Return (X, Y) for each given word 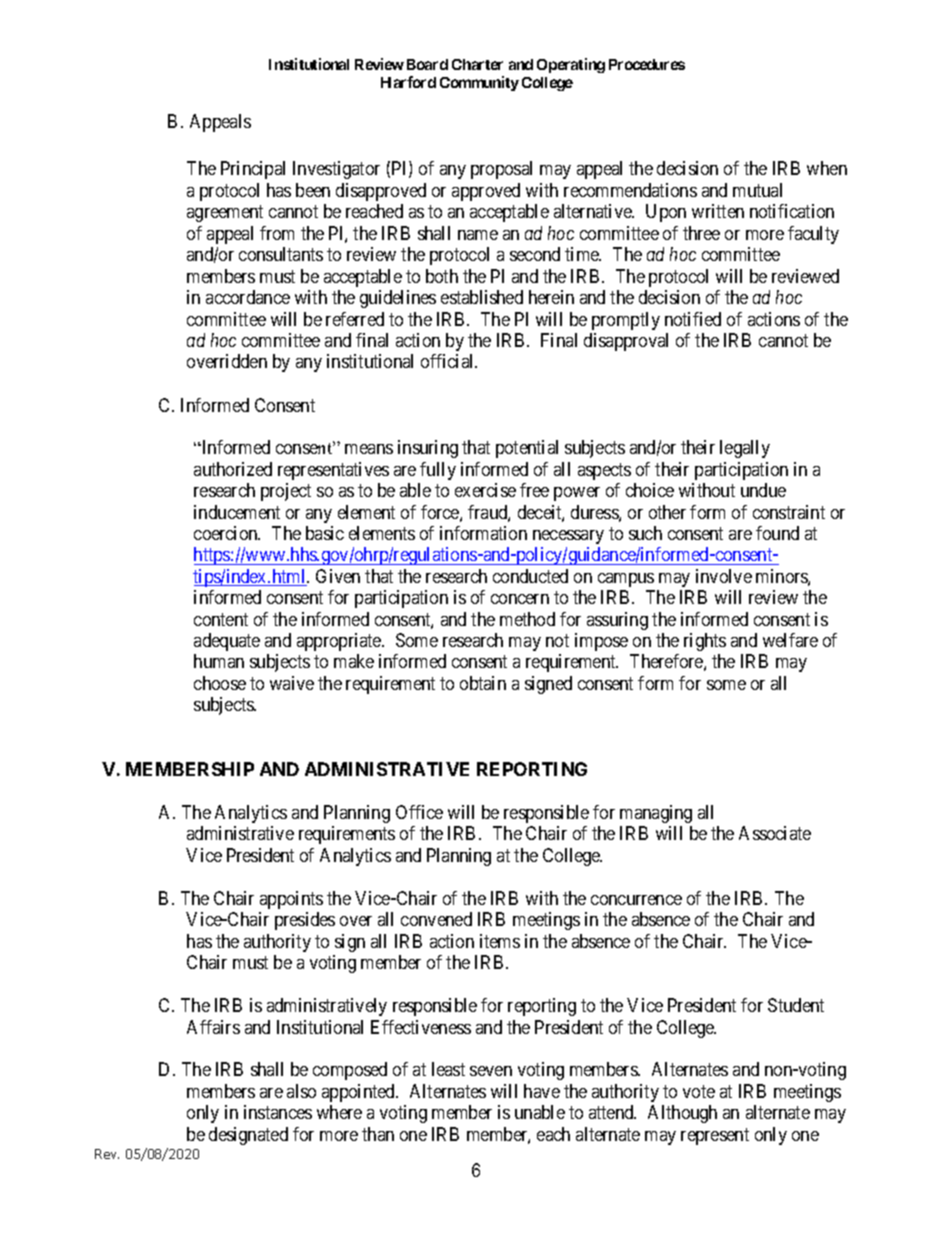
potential (527, 449)
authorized (233, 469)
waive (292, 683)
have (542, 1091)
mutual (757, 190)
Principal (253, 170)
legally (745, 449)
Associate (775, 833)
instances (278, 1112)
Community (479, 83)
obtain (483, 683)
